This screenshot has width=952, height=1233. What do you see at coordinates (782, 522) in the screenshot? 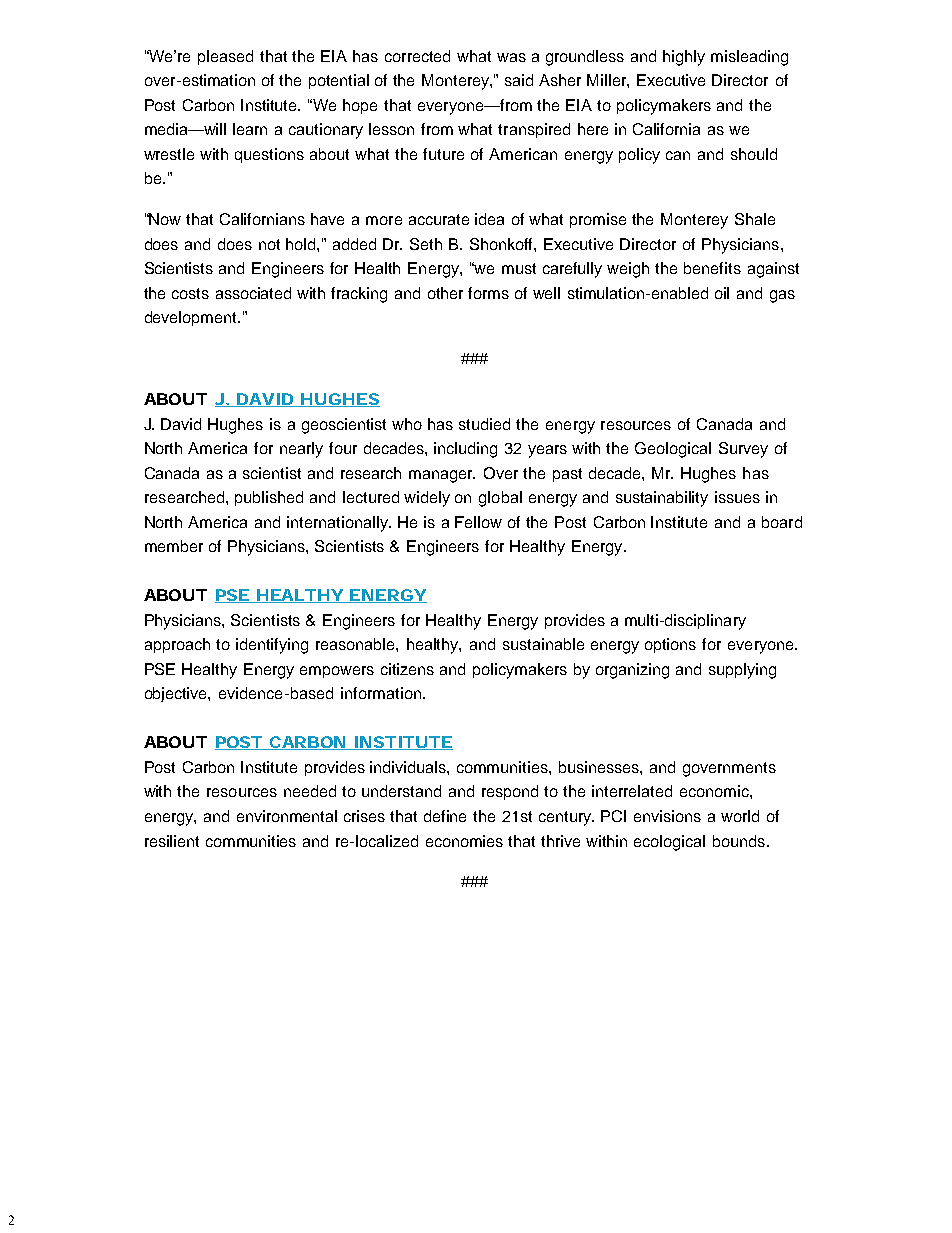
I see `board` at bounding box center [782, 522].
